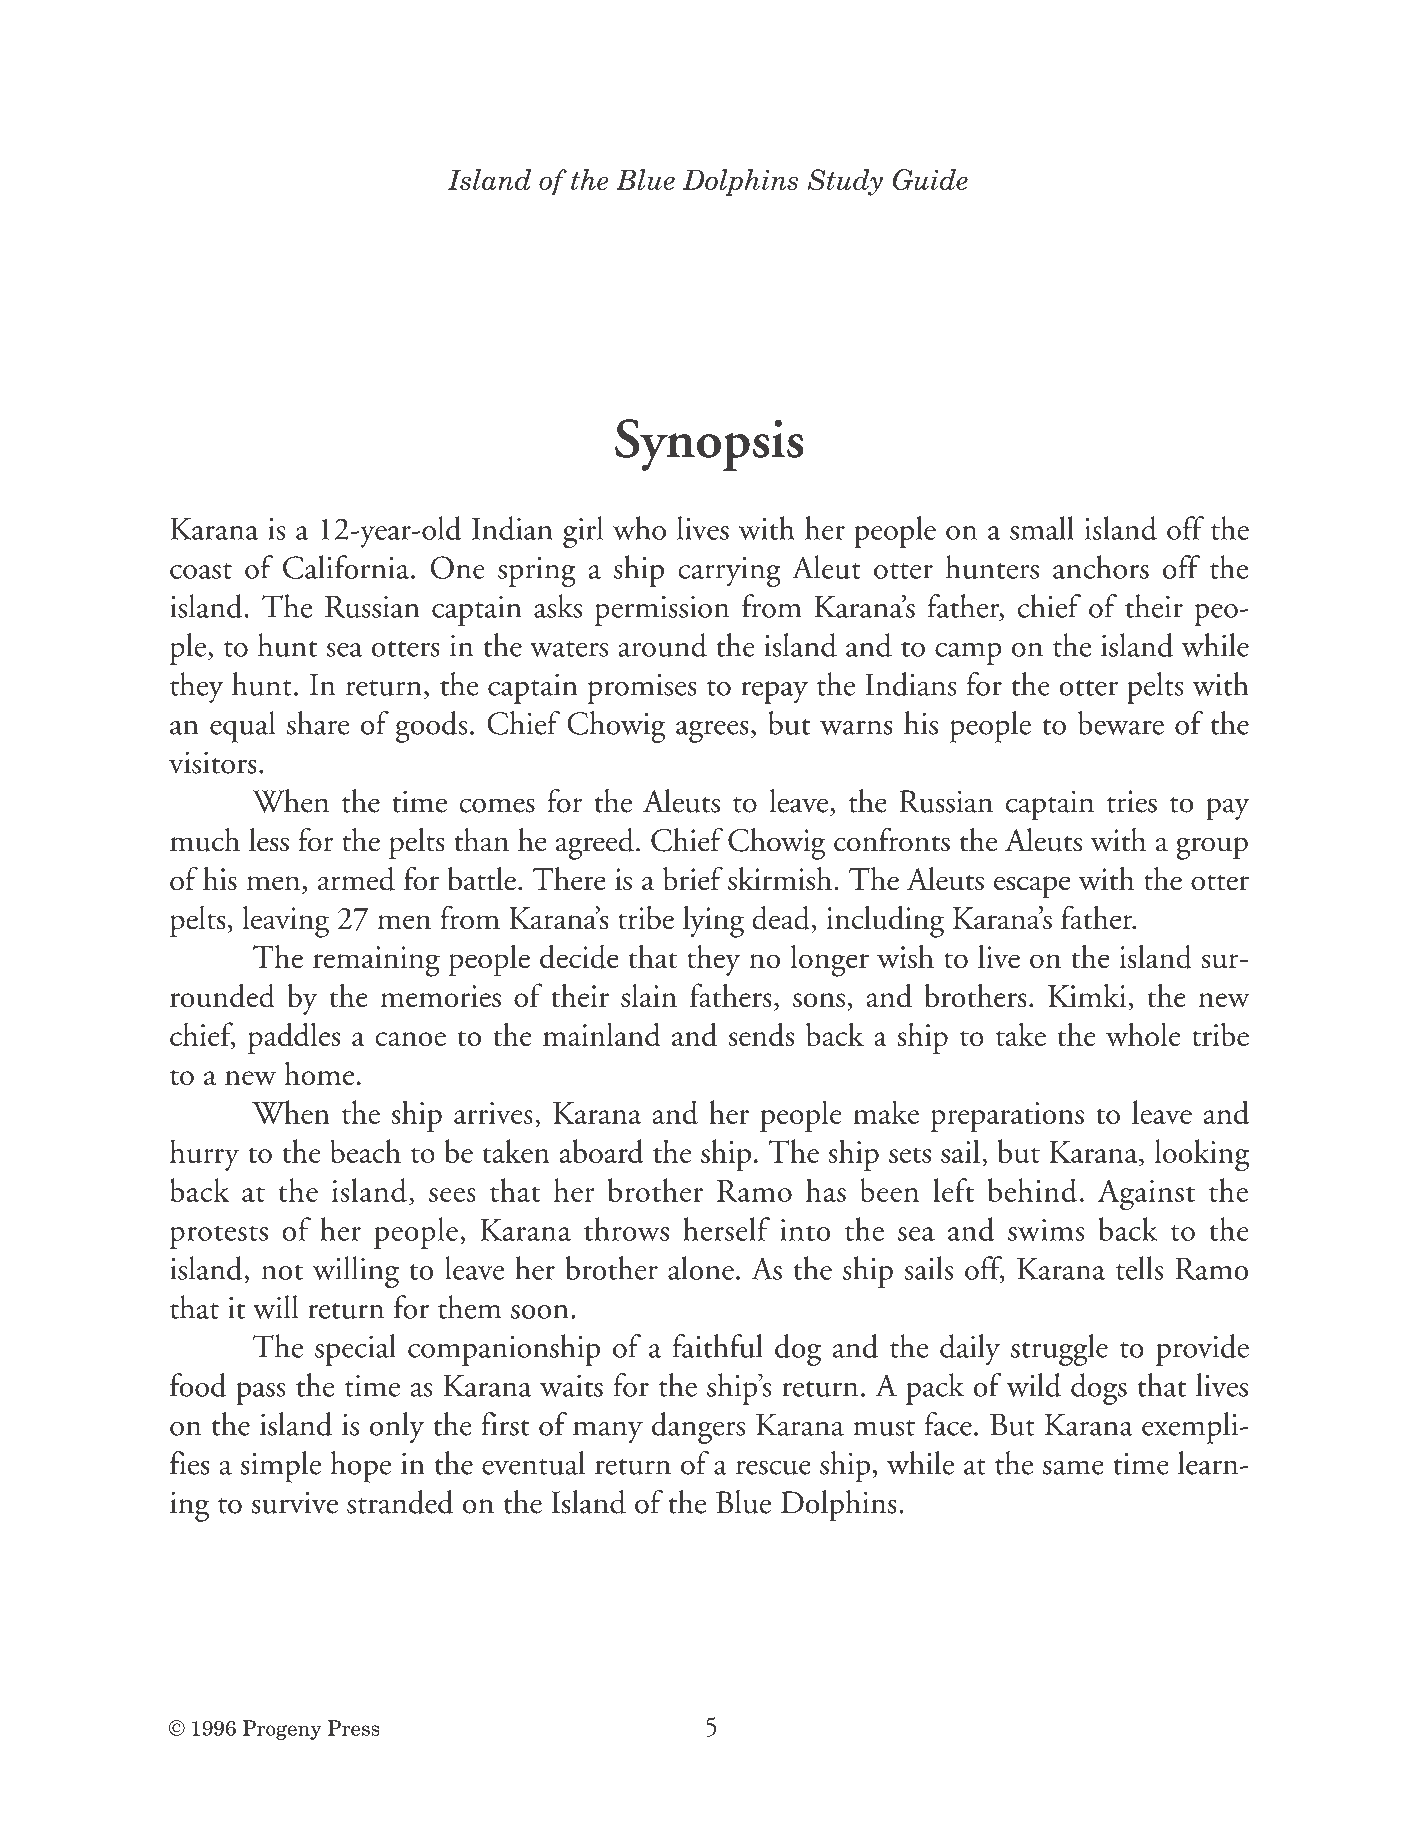 This screenshot has height=1836, width=1418. What do you see at coordinates (365, 1151) in the screenshot?
I see `beach` at bounding box center [365, 1151].
